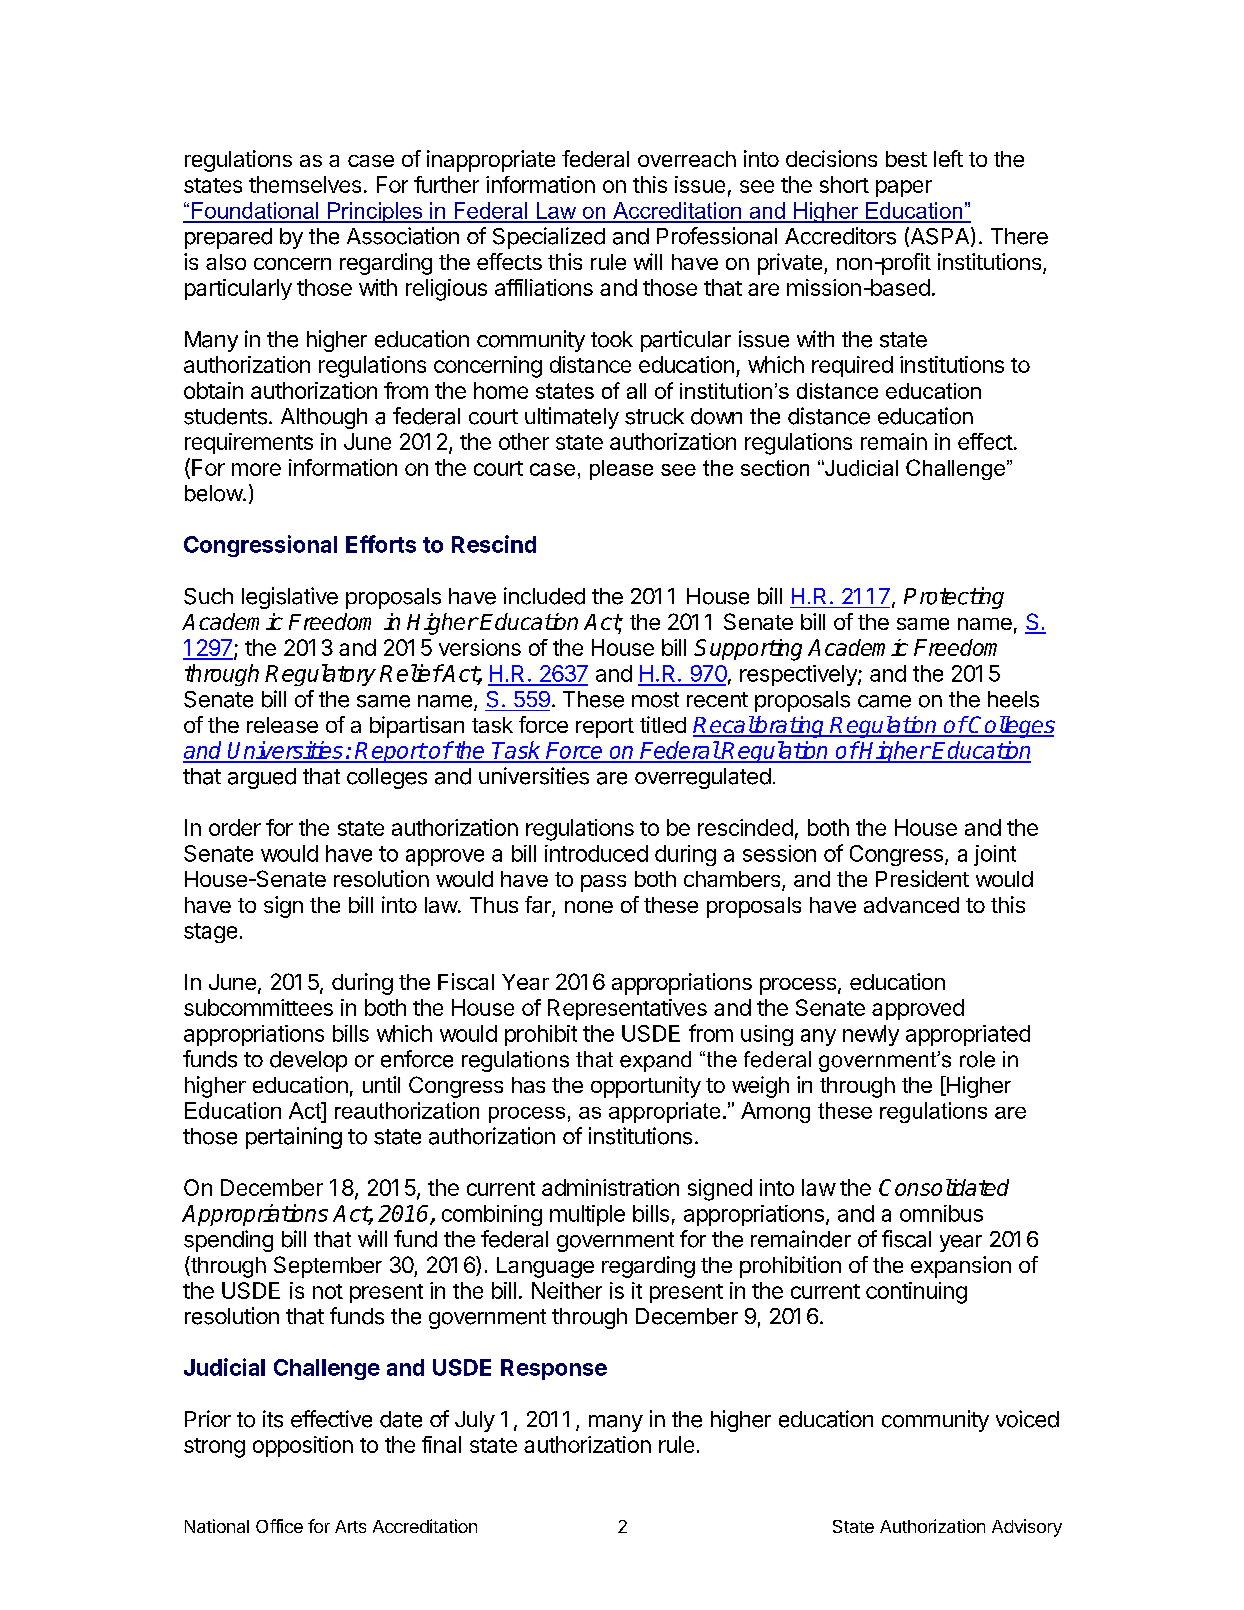 This document has height=1610, width=1244. What do you see at coordinates (621, 470) in the document?
I see `please` at bounding box center [621, 470].
